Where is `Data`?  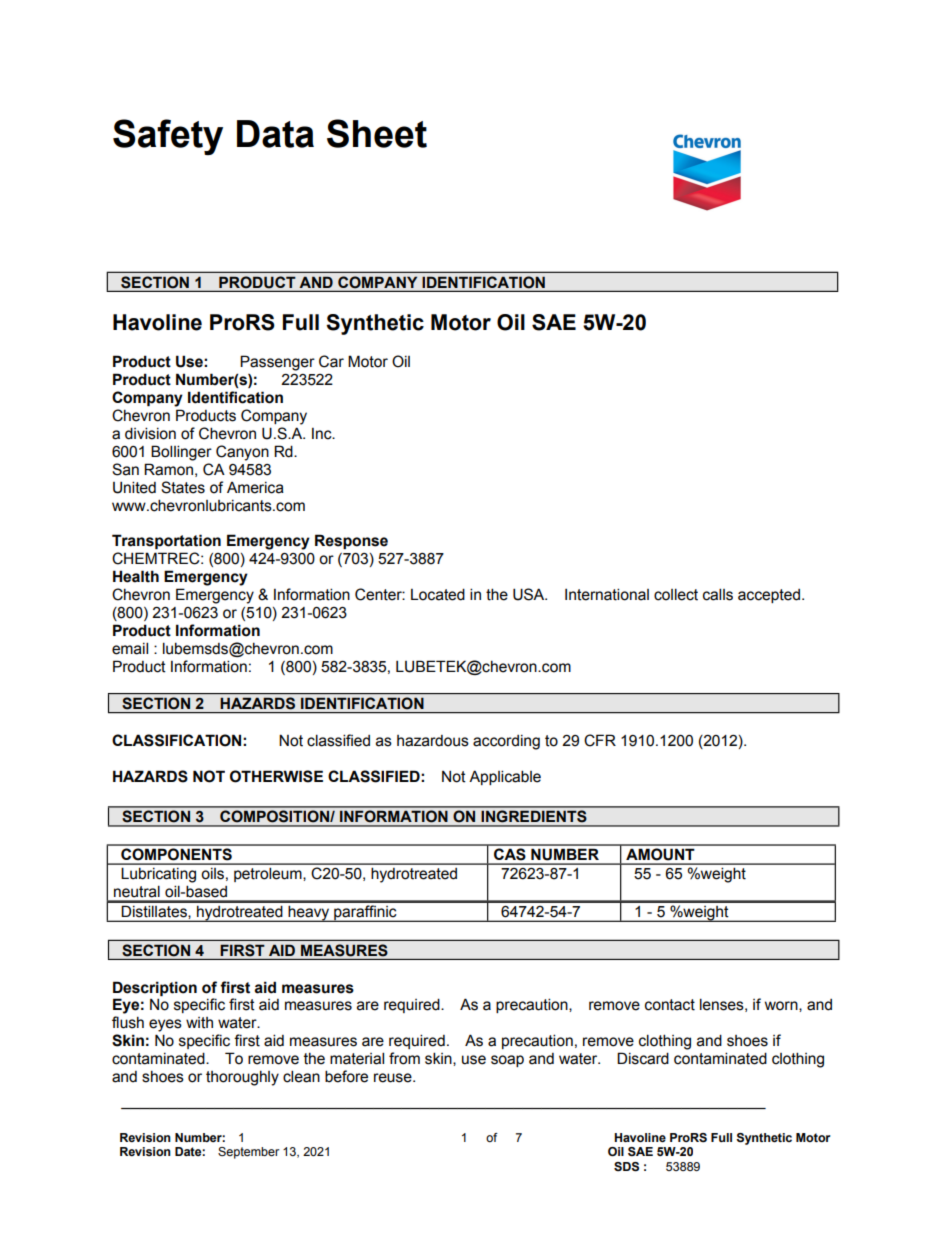 Data is located at coordinates (275, 134).
